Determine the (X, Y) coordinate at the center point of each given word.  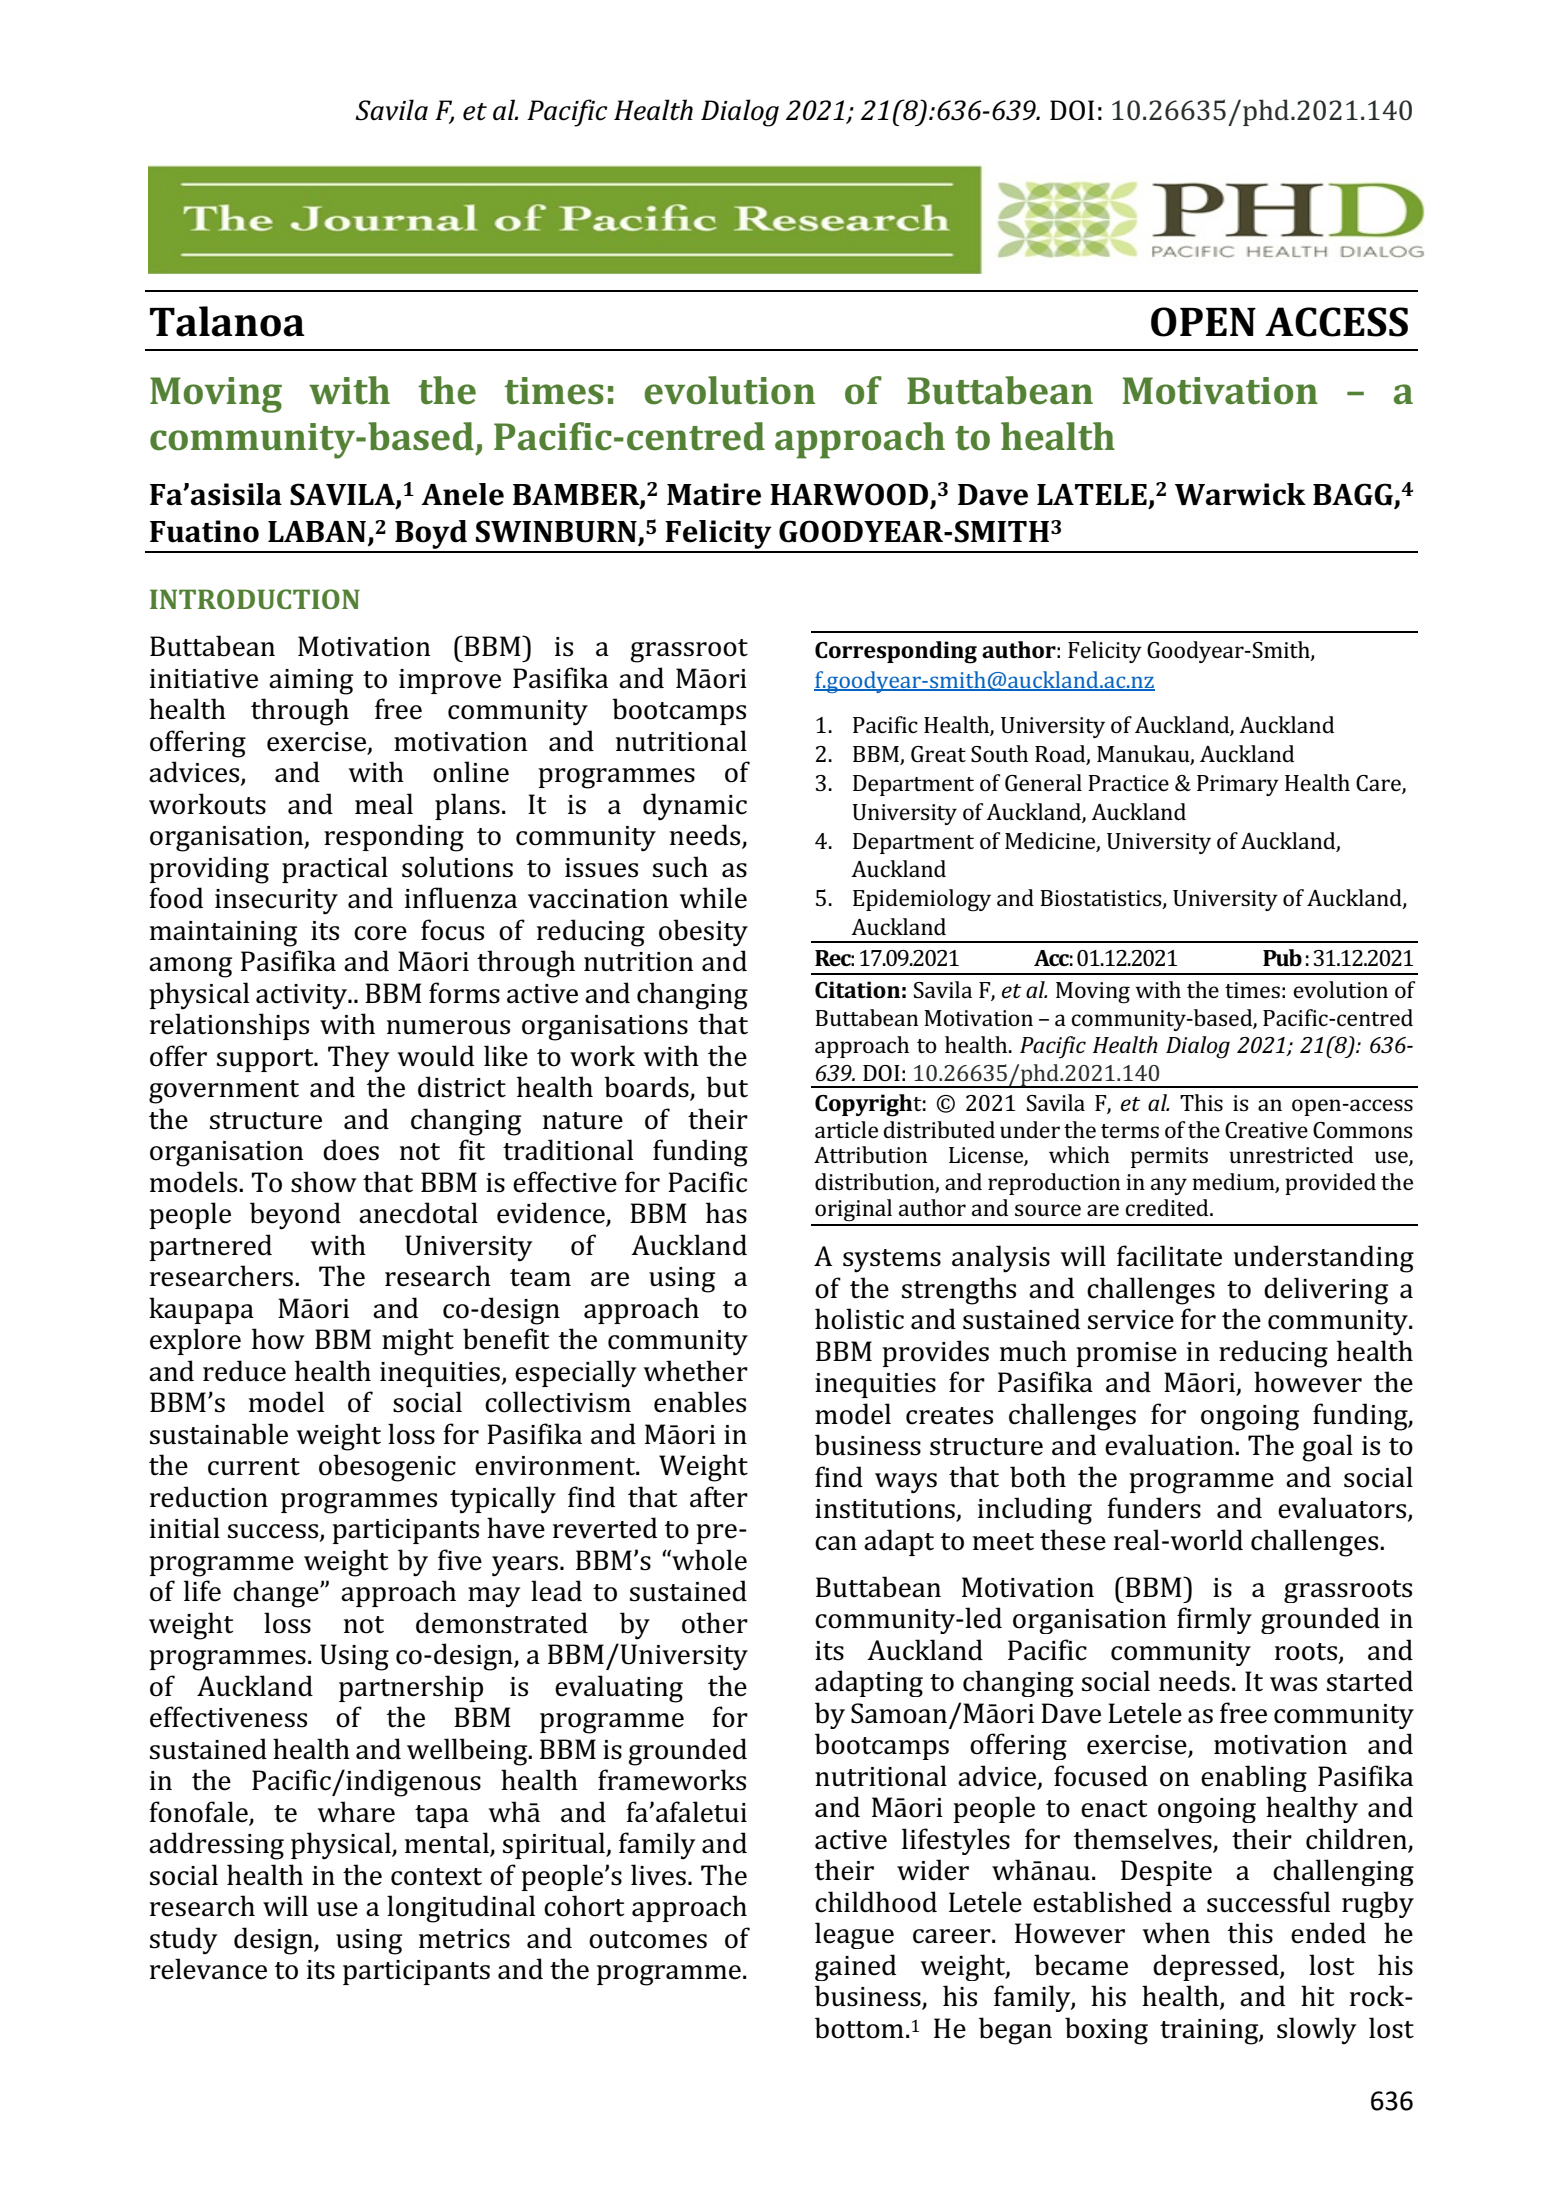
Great (938, 754)
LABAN (318, 532)
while (713, 898)
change (277, 1594)
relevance (208, 1969)
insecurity (276, 902)
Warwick (1240, 494)
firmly (1214, 1620)
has (726, 1213)
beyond (295, 1216)
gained (855, 1967)
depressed (1217, 1967)
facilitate (1169, 1256)
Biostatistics (1102, 899)
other (715, 1623)
